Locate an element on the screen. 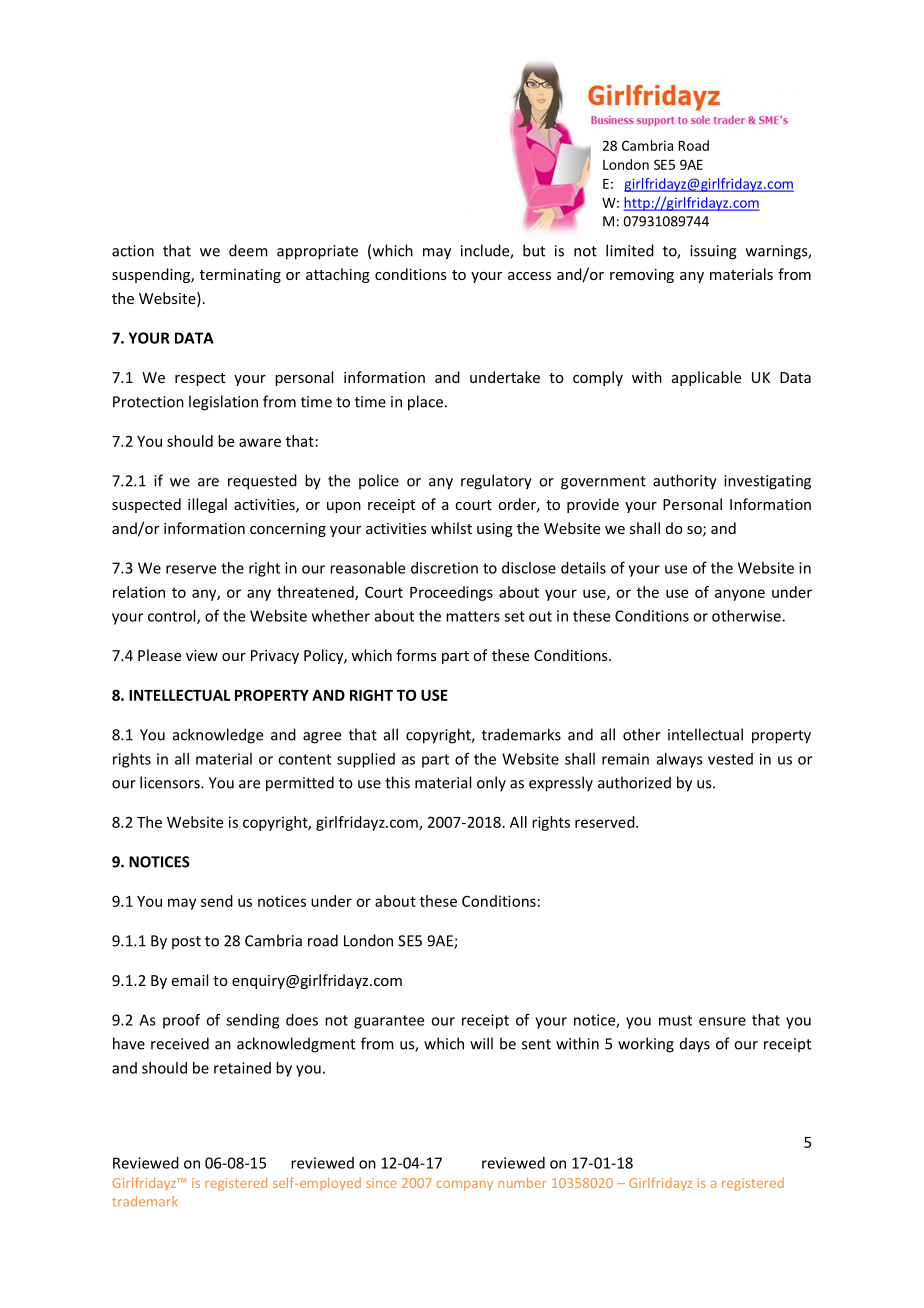  acknowledge is located at coordinates (218, 736).
